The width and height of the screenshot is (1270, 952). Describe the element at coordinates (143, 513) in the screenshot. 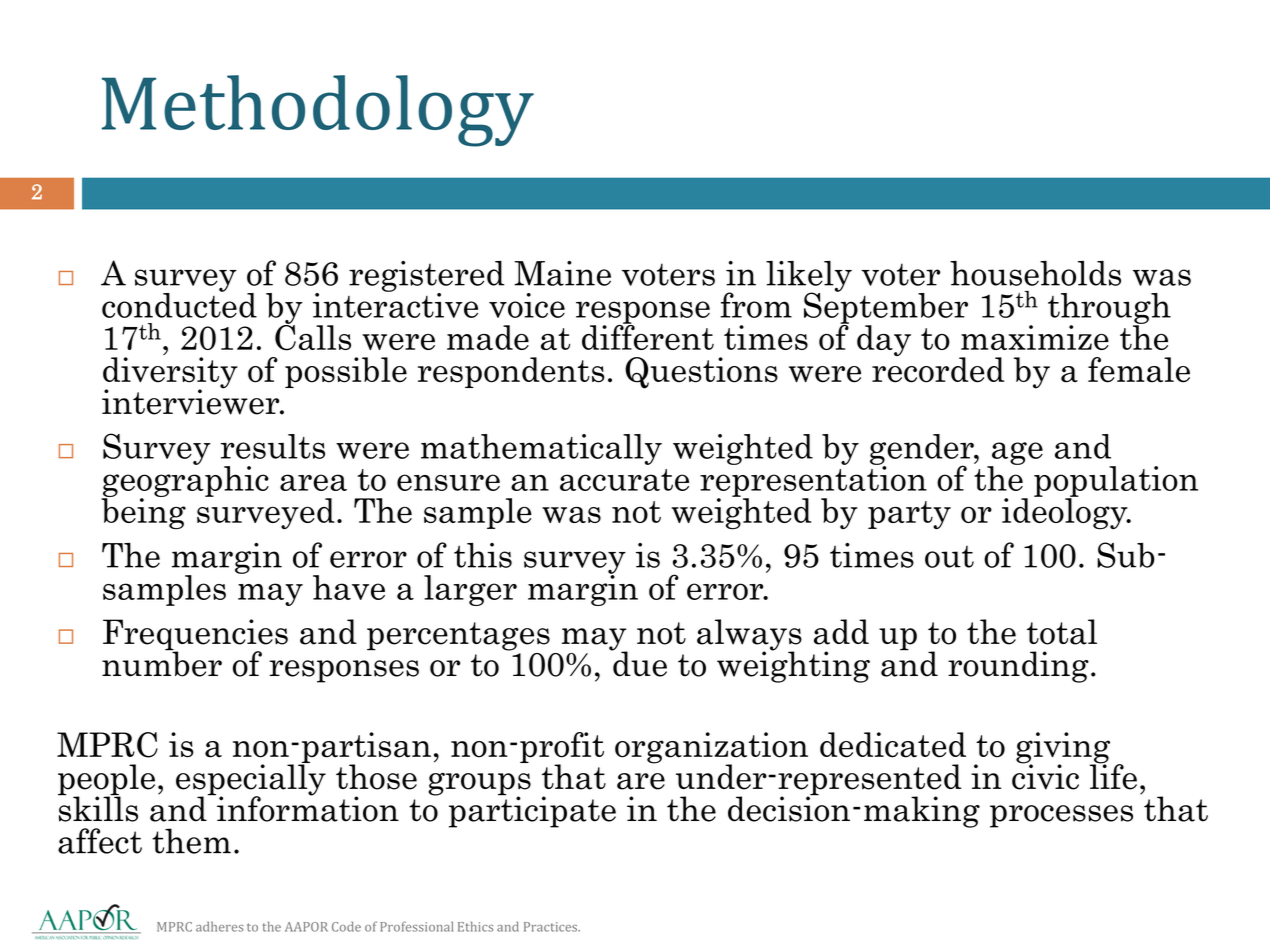

I see `being` at that location.
